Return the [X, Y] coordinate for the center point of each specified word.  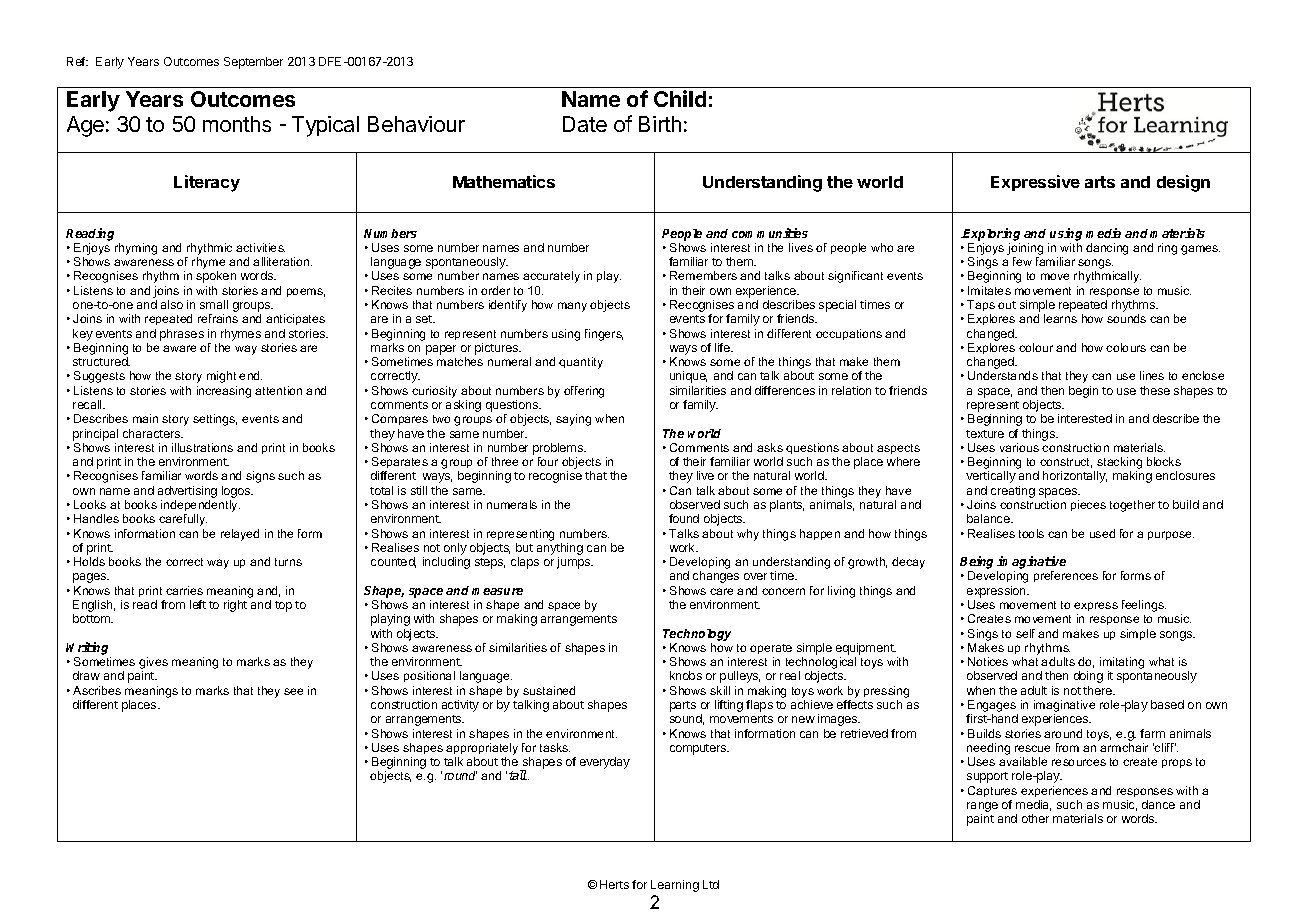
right [235, 606]
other [1035, 818]
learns [1060, 318]
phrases [182, 335]
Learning [675, 886]
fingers [604, 335]
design [1183, 183]
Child [680, 98]
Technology [697, 635]
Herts [614, 884]
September [253, 63]
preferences [1066, 576]
